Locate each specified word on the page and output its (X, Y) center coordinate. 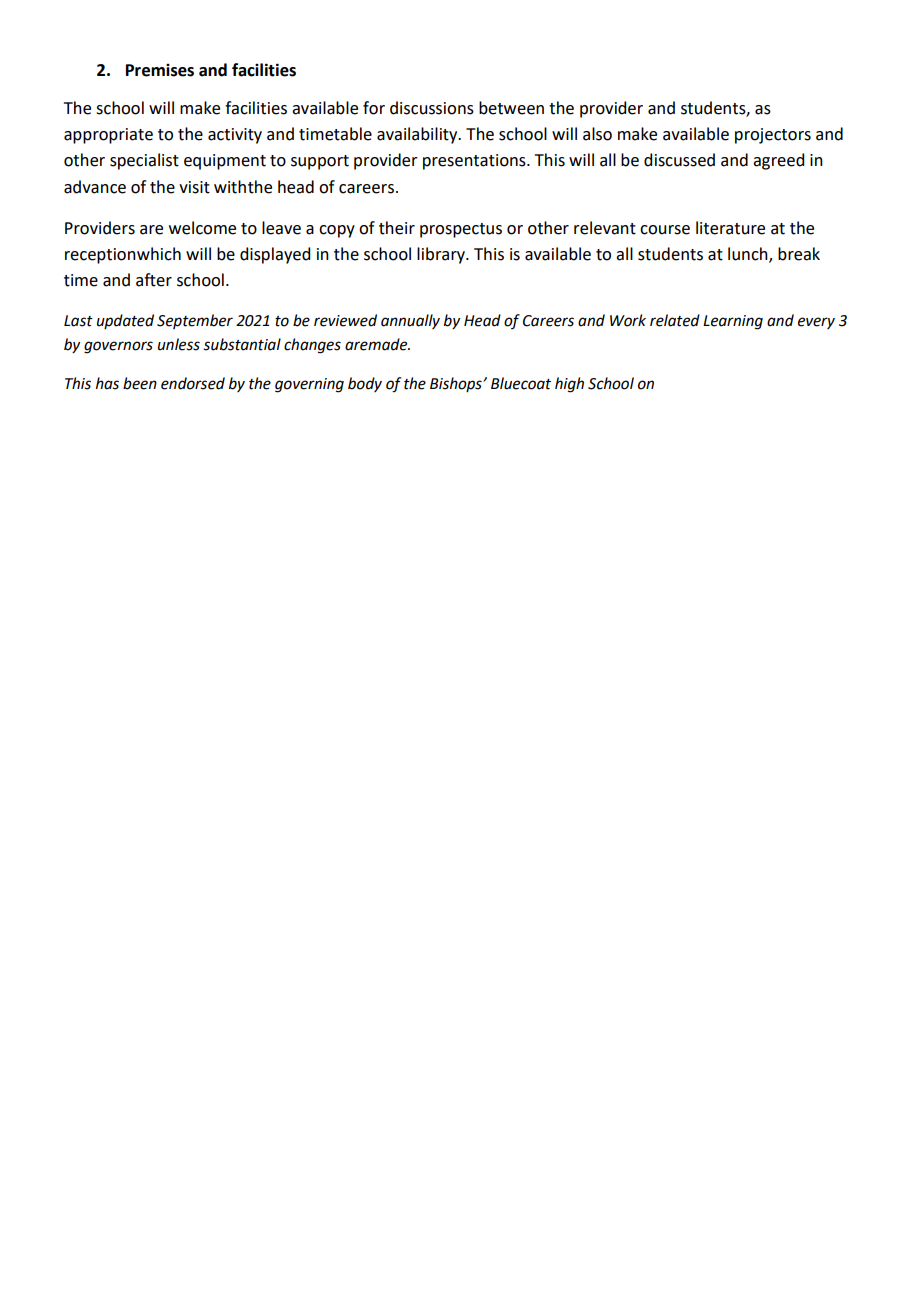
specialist (144, 161)
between (511, 108)
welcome (202, 228)
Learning (733, 322)
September (195, 321)
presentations (475, 162)
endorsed (193, 383)
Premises (160, 70)
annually (410, 321)
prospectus (461, 230)
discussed (679, 160)
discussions (432, 108)
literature (730, 228)
